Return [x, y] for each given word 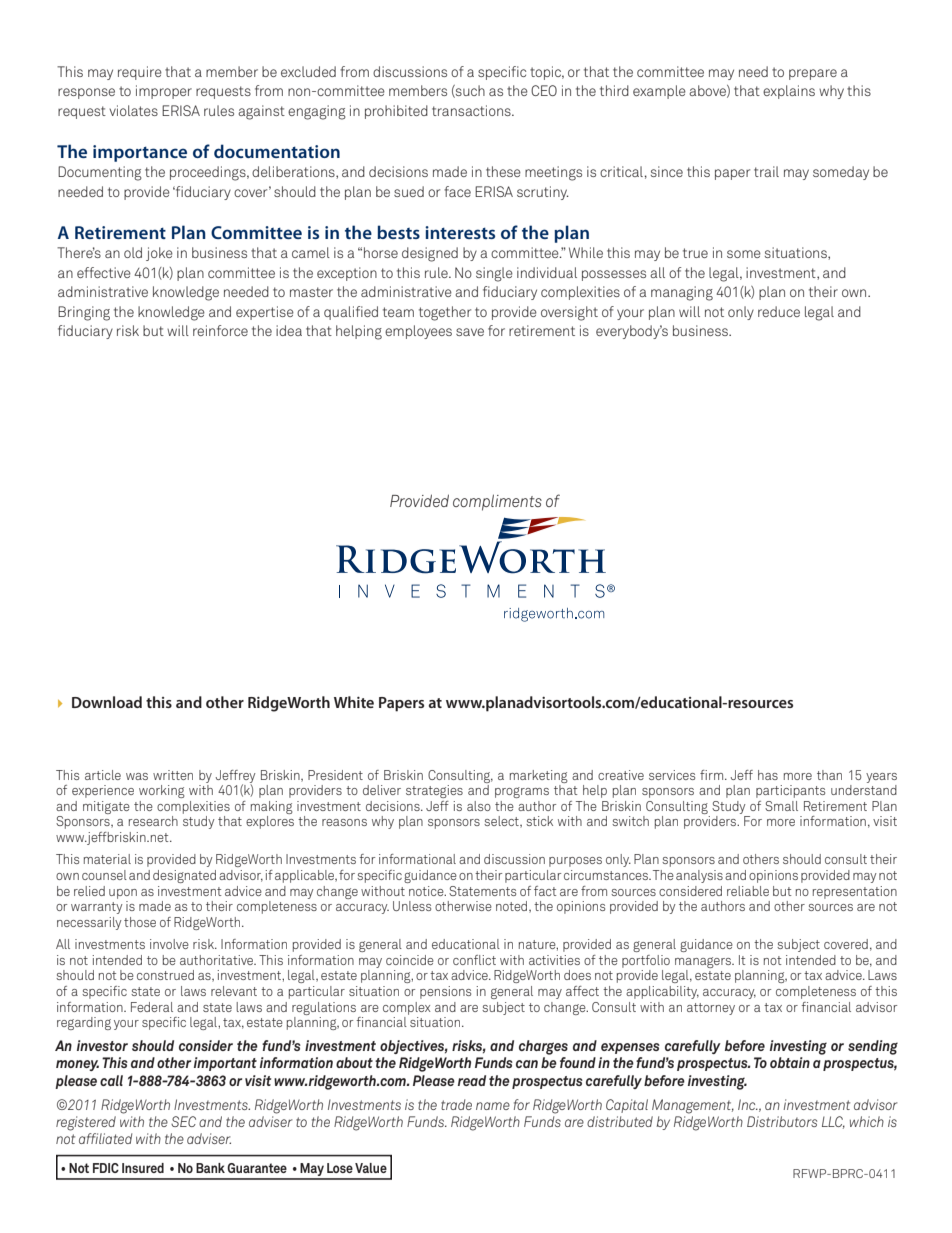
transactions [472, 110]
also [479, 806]
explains [789, 92]
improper [164, 92]
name [493, 1106]
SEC [183, 1121]
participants [790, 791]
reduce [779, 311]
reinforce [220, 330]
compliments [497, 502]
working [162, 791]
